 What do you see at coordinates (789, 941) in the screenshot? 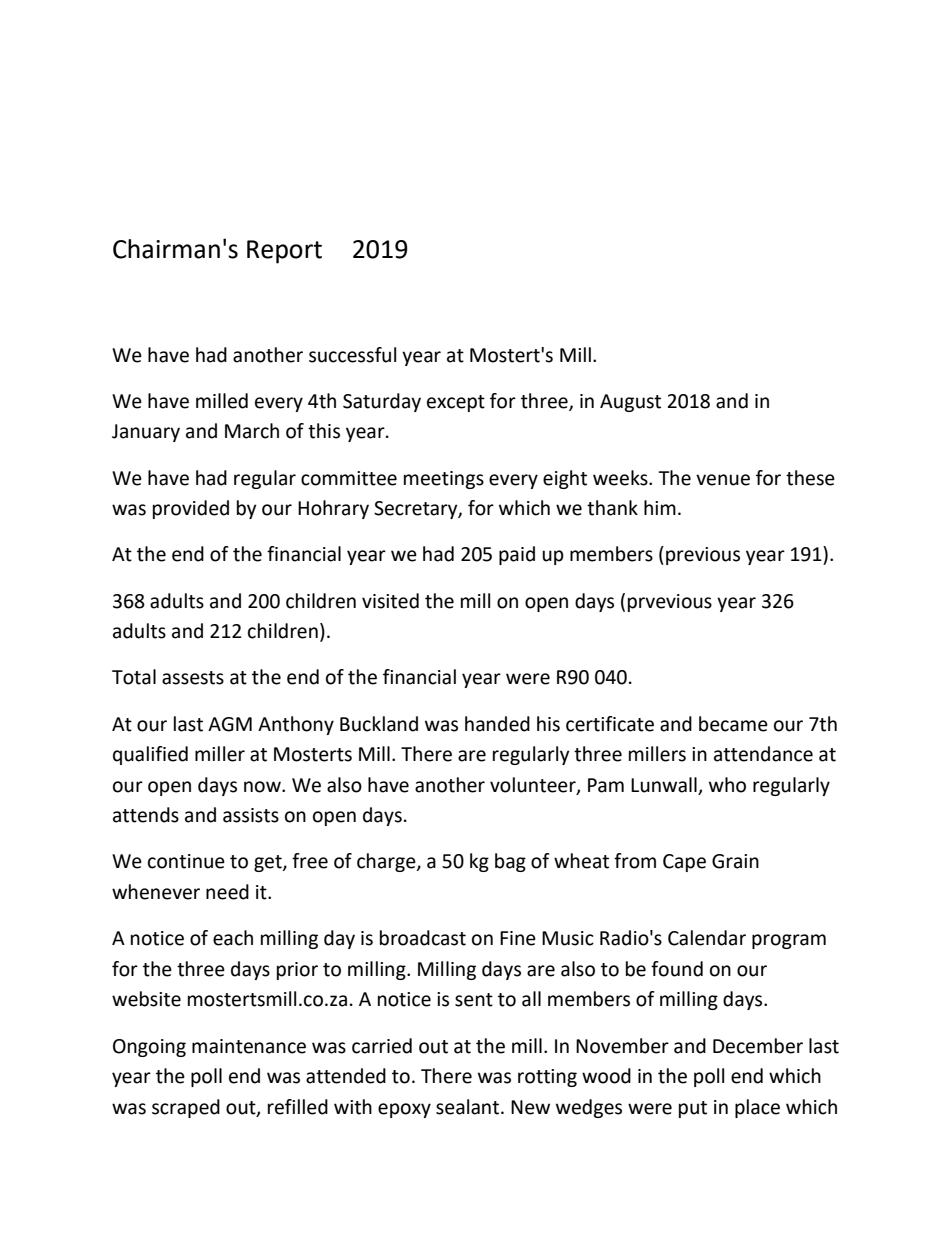
I see `program` at bounding box center [789, 941].
